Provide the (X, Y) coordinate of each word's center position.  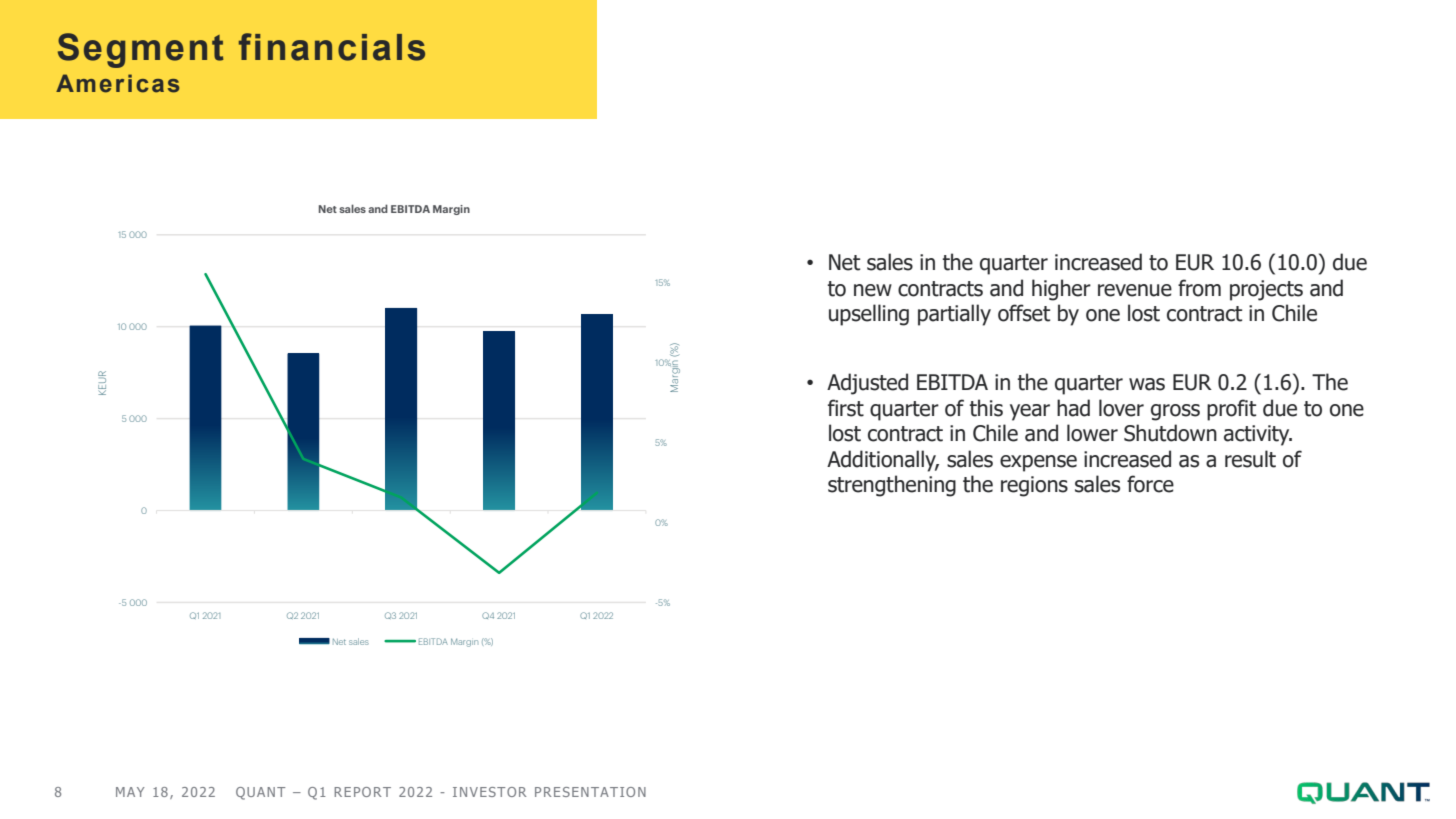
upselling (869, 315)
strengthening (892, 486)
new (873, 290)
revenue (1135, 290)
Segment (140, 50)
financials (332, 47)
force (1150, 484)
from (1199, 288)
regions (1034, 486)
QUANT (260, 793)
